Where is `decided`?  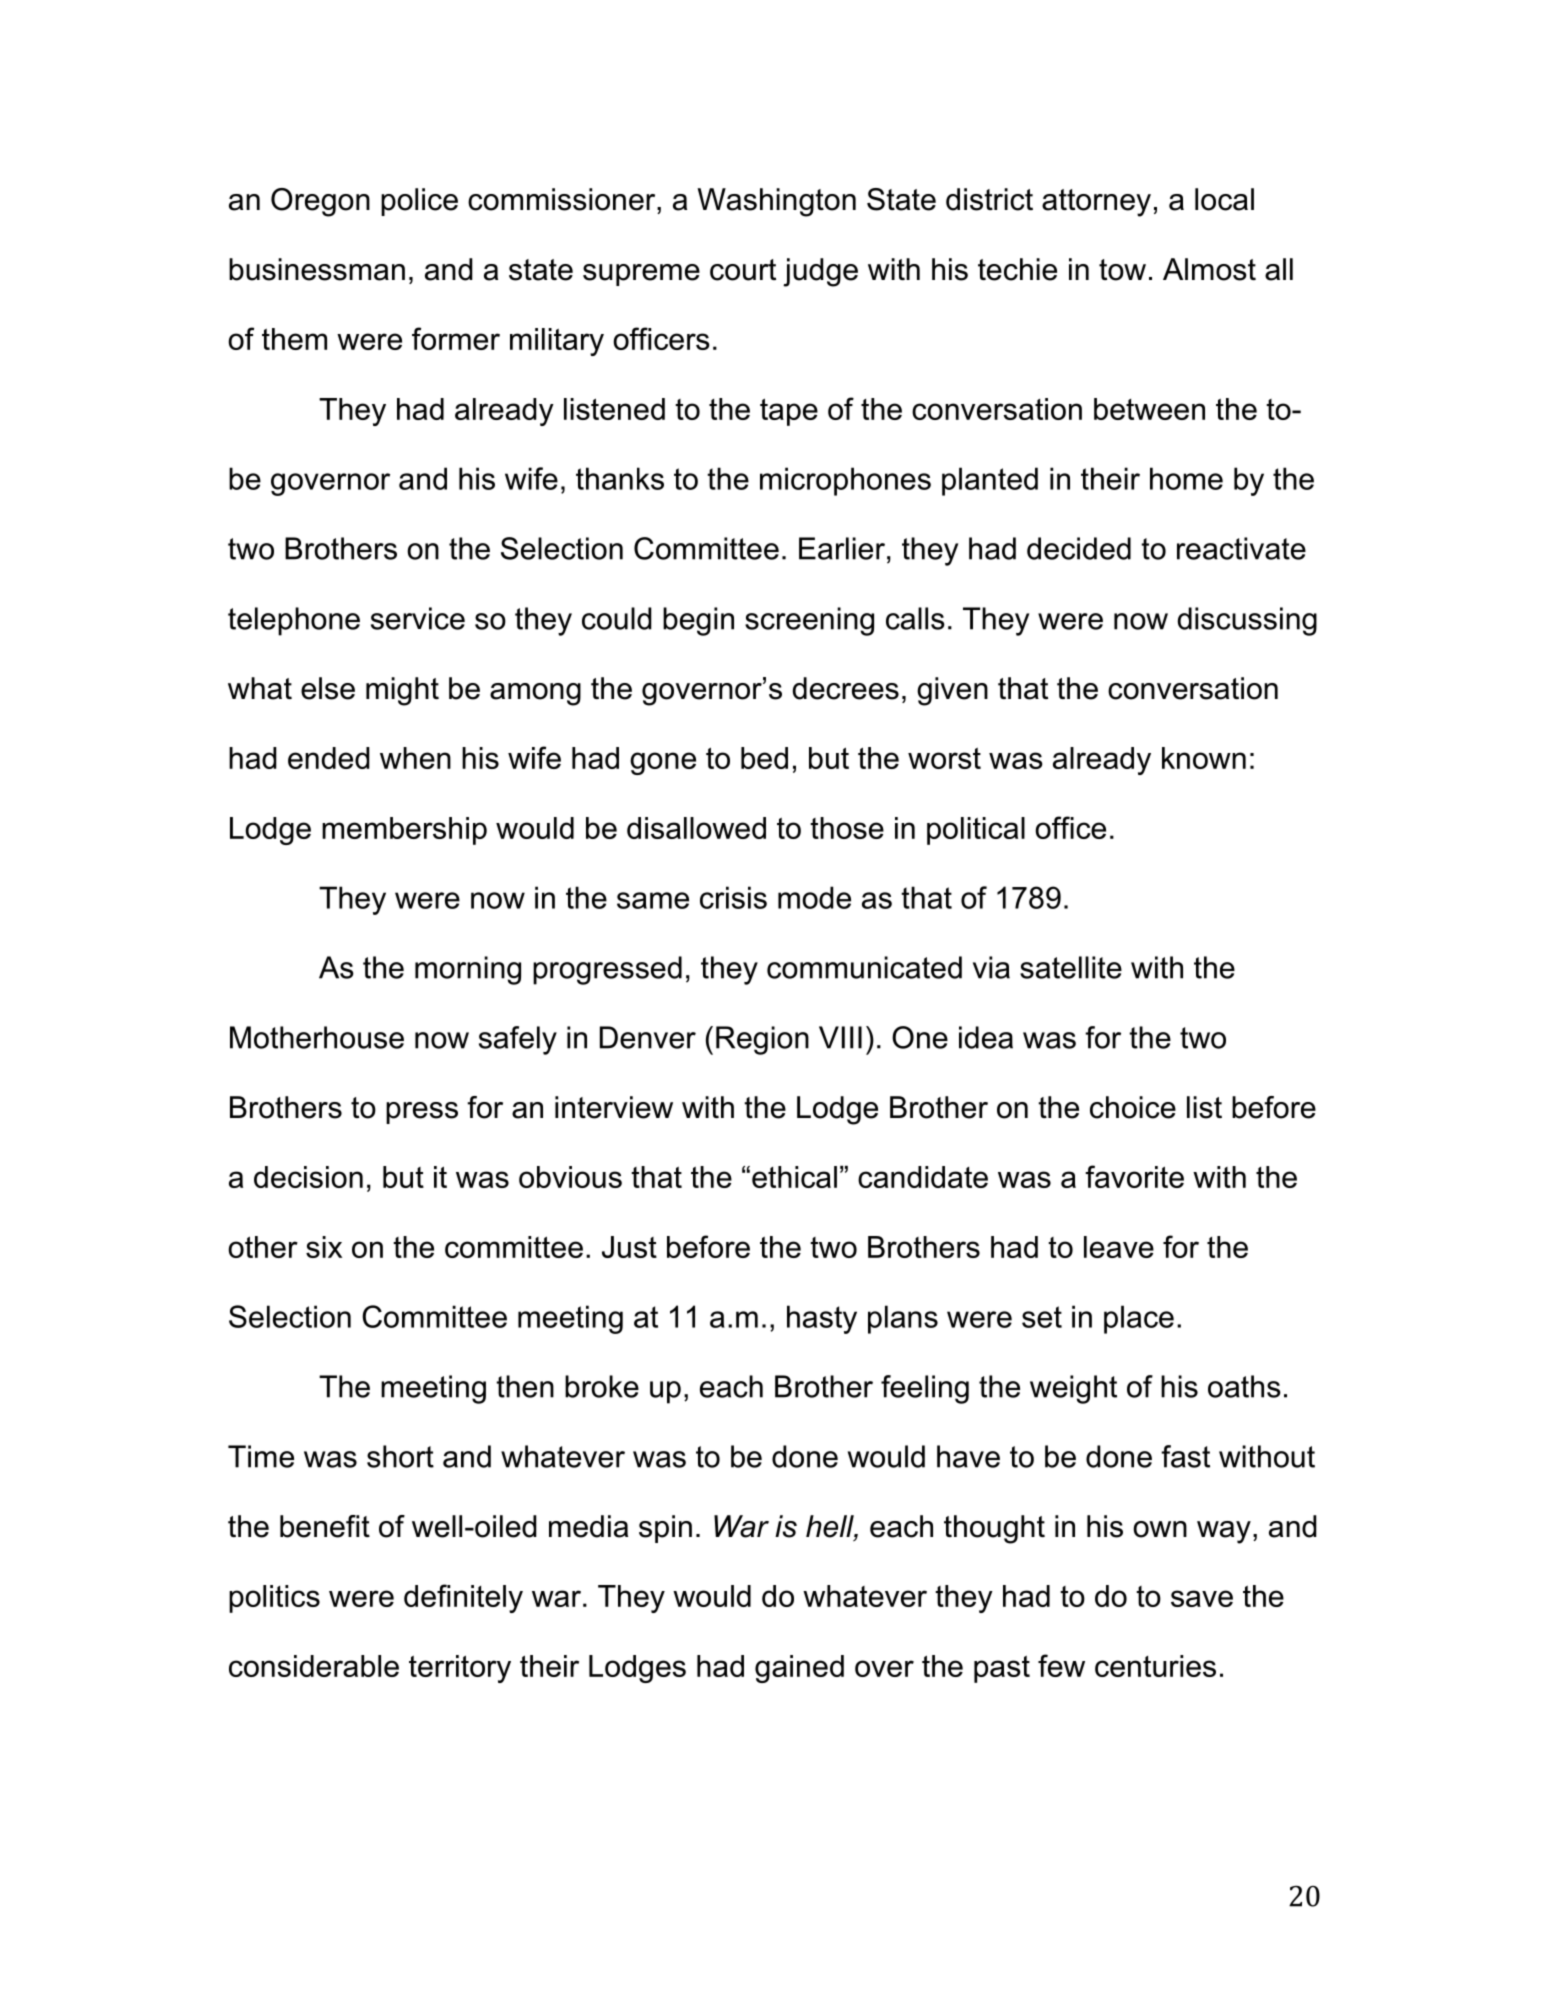 decided is located at coordinates (1079, 548).
